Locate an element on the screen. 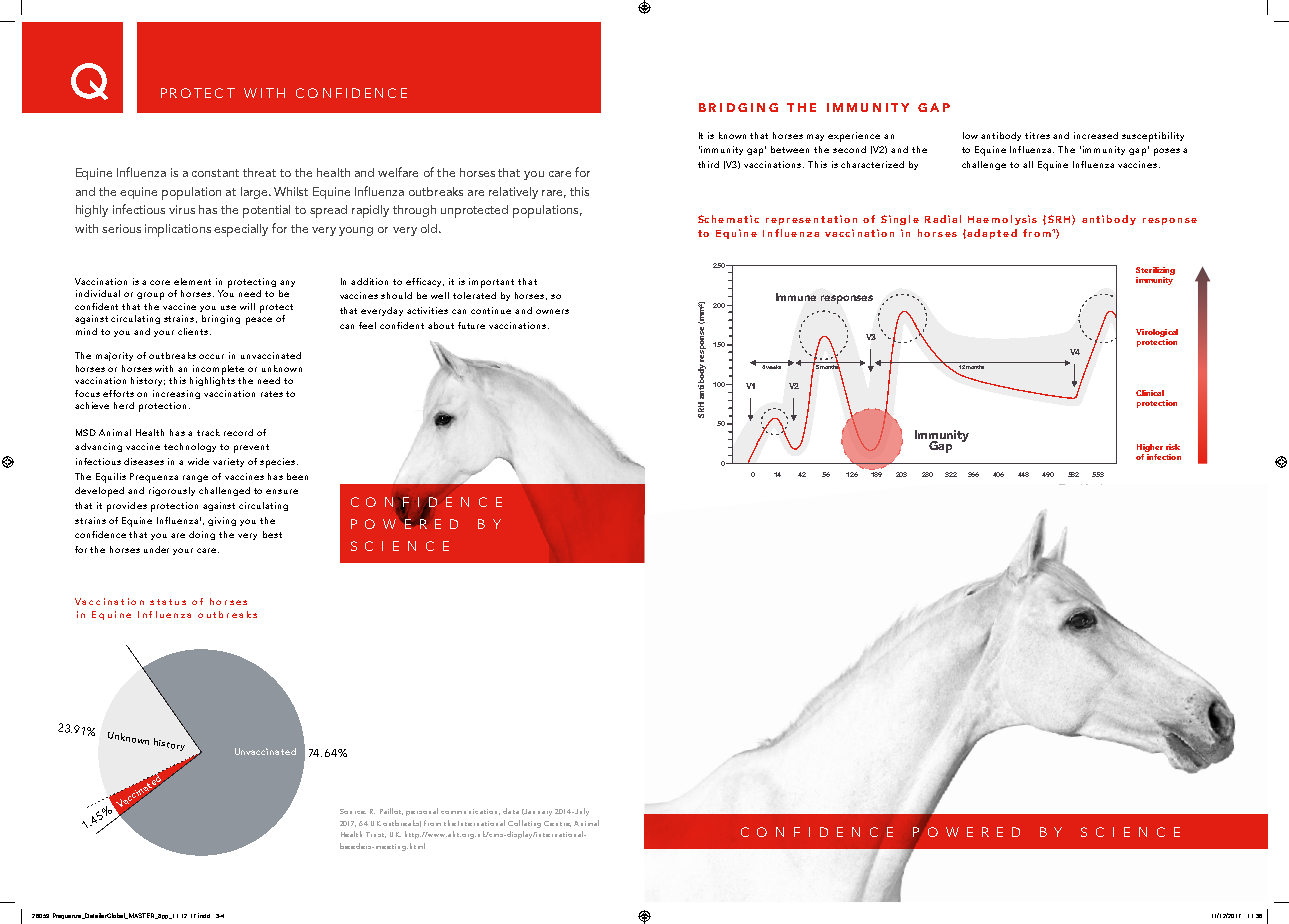 This screenshot has height=924, width=1289. Collating is located at coordinates (524, 824).
